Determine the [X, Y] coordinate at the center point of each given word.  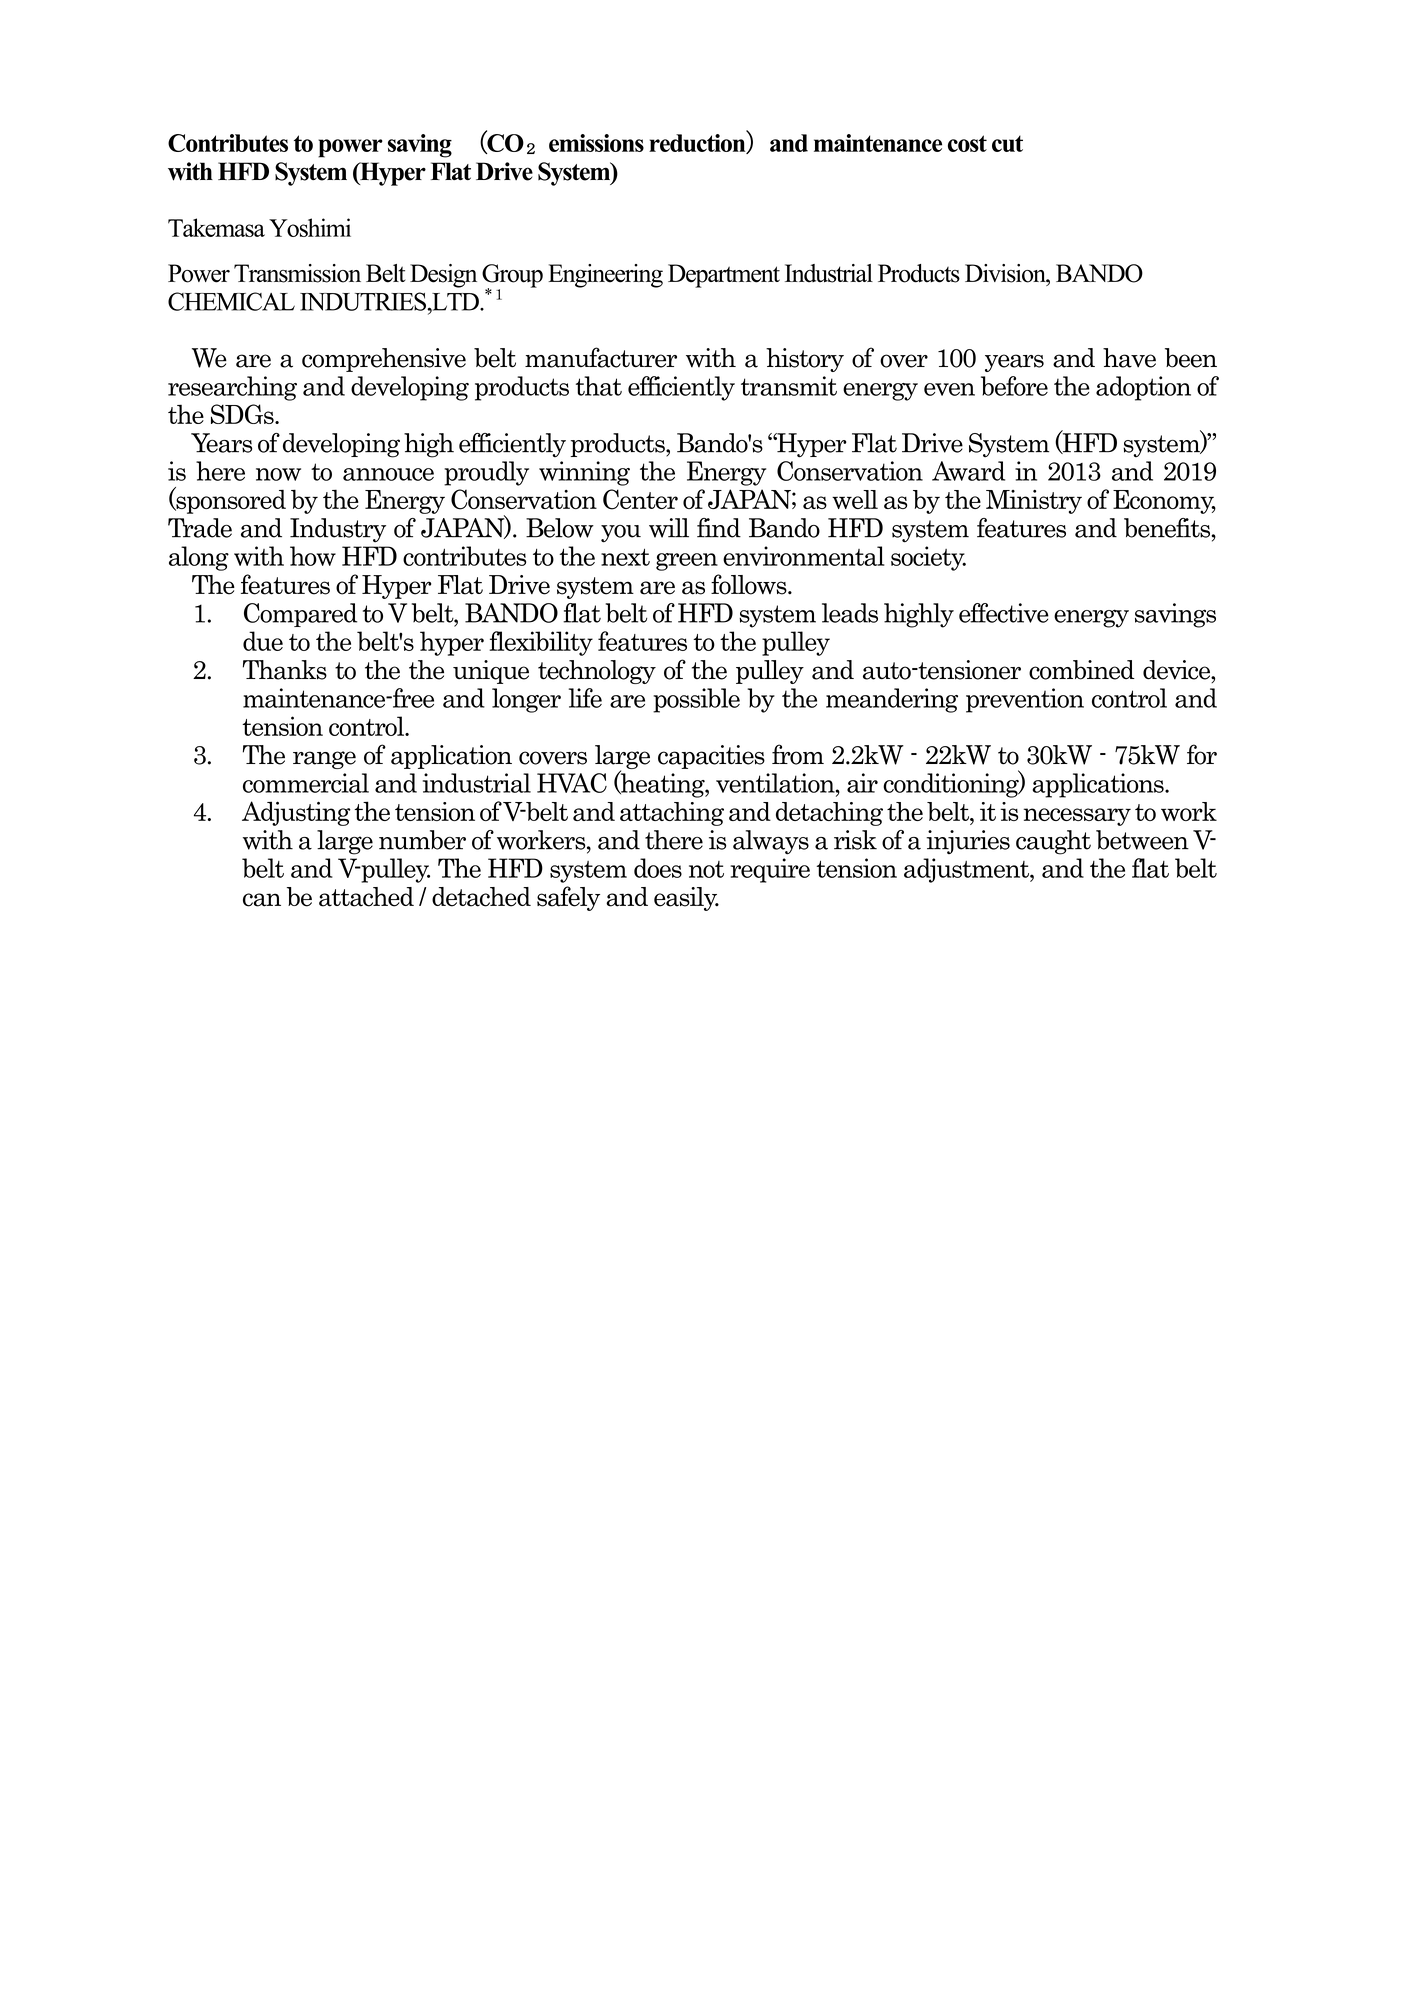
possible [696, 700]
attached [366, 897]
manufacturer [601, 357]
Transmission [297, 273]
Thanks [285, 670]
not [706, 869]
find [719, 528]
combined [1082, 670]
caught [1053, 842]
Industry [338, 530]
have [1129, 358]
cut [1007, 143]
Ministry [1034, 502]
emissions [596, 143]
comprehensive [384, 360]
